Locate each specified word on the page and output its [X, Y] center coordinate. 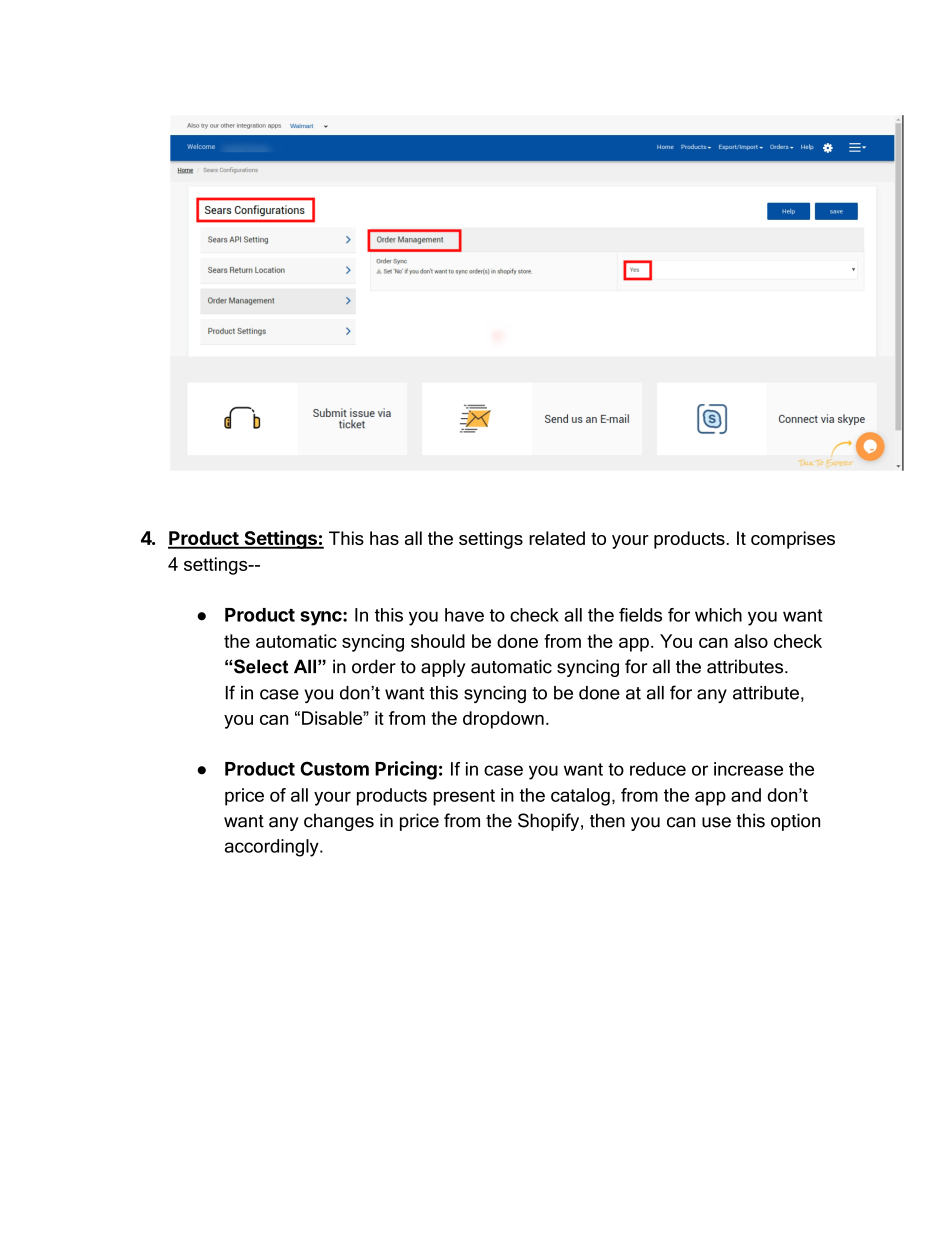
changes [339, 822]
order [374, 666]
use [716, 822]
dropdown [503, 720]
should [438, 641]
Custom [334, 768]
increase [748, 769]
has [384, 538]
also [751, 641]
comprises [793, 540]
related [557, 538]
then [607, 820]
